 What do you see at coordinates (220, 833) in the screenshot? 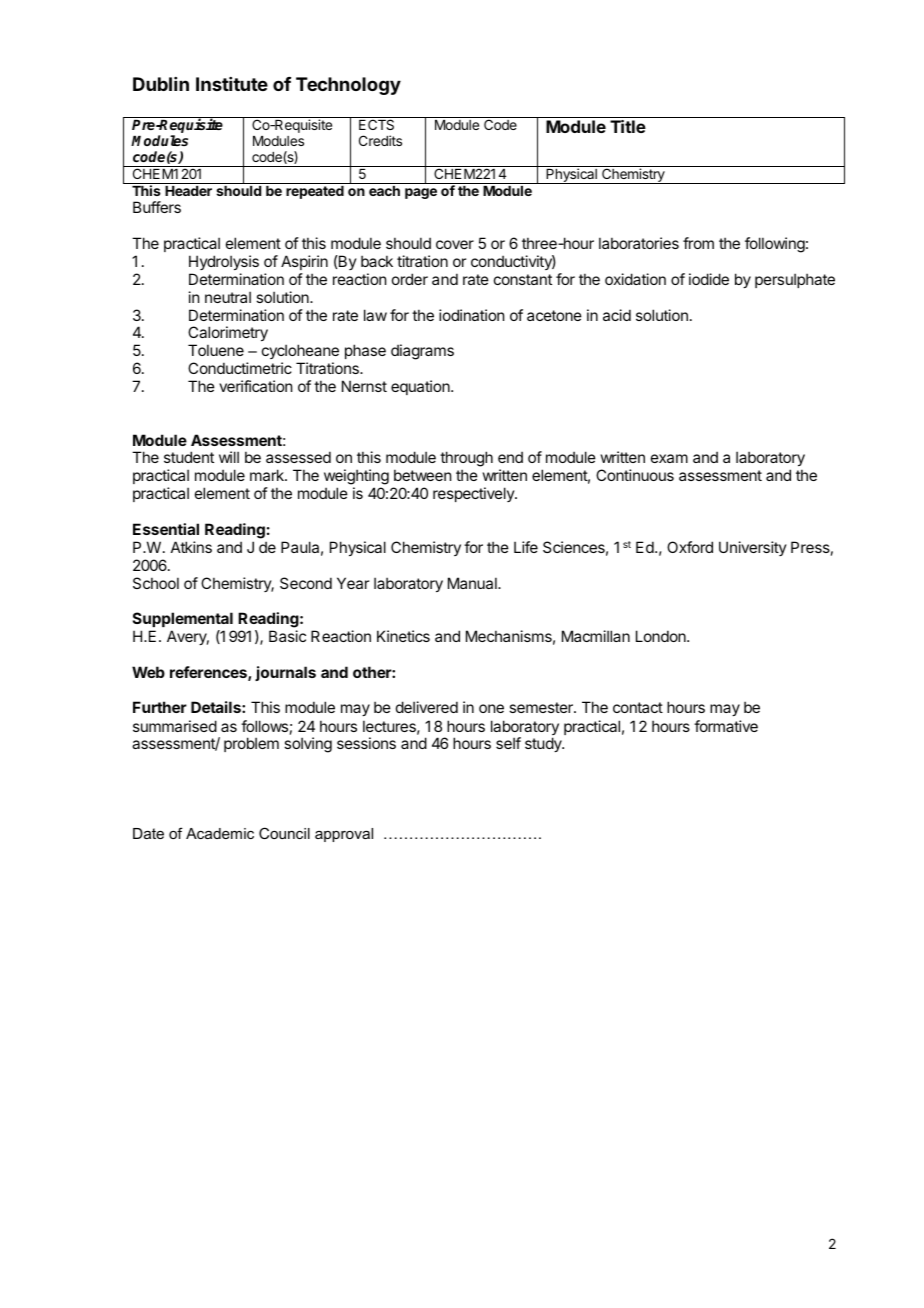
I see `Academic` at bounding box center [220, 833].
